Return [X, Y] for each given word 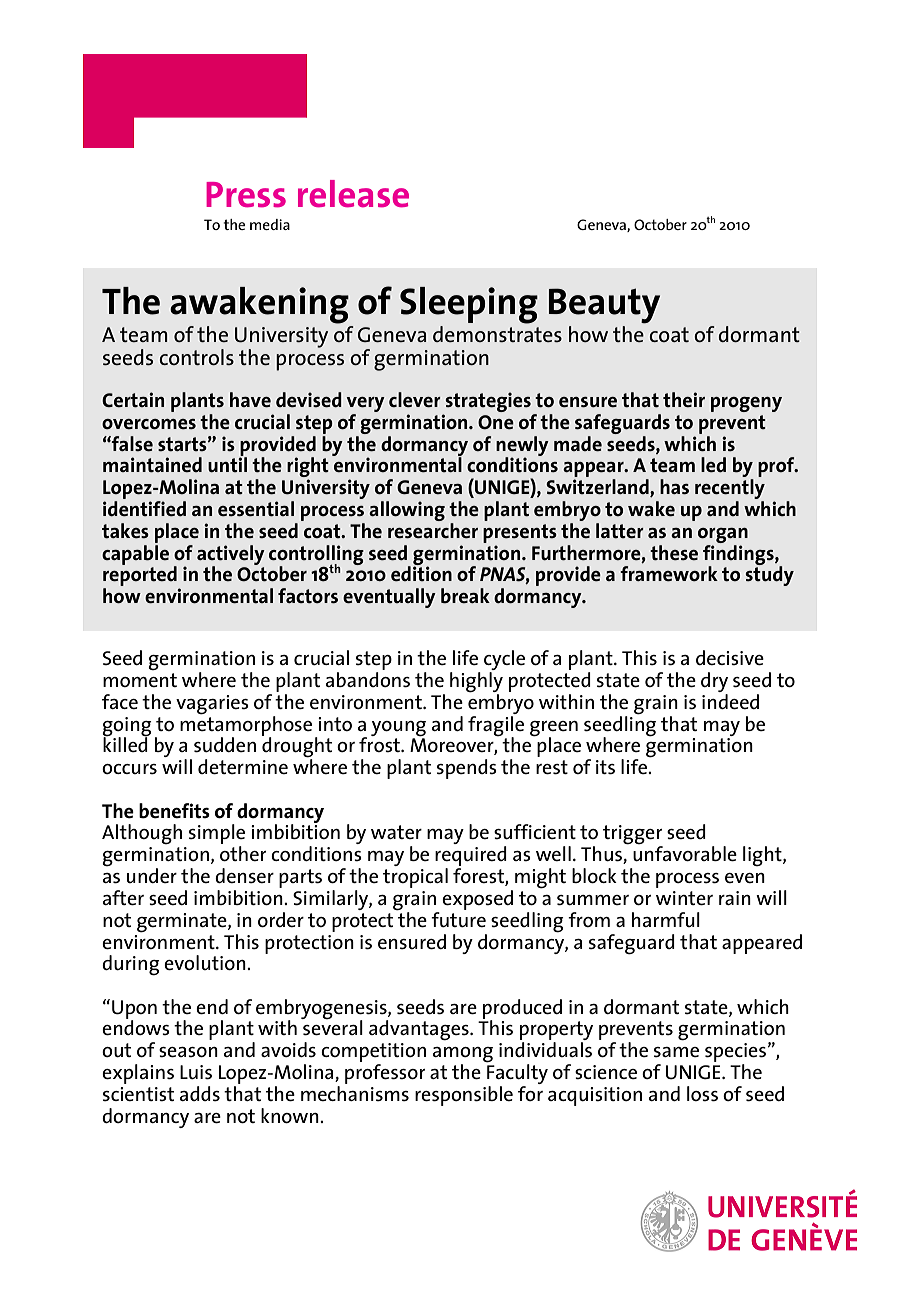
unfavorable [685, 853]
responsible [464, 1096]
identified [144, 508]
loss [702, 1094]
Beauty [604, 306]
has [674, 486]
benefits [174, 811]
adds [200, 1093]
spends [467, 769]
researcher [433, 530]
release [353, 194]
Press [246, 195]
